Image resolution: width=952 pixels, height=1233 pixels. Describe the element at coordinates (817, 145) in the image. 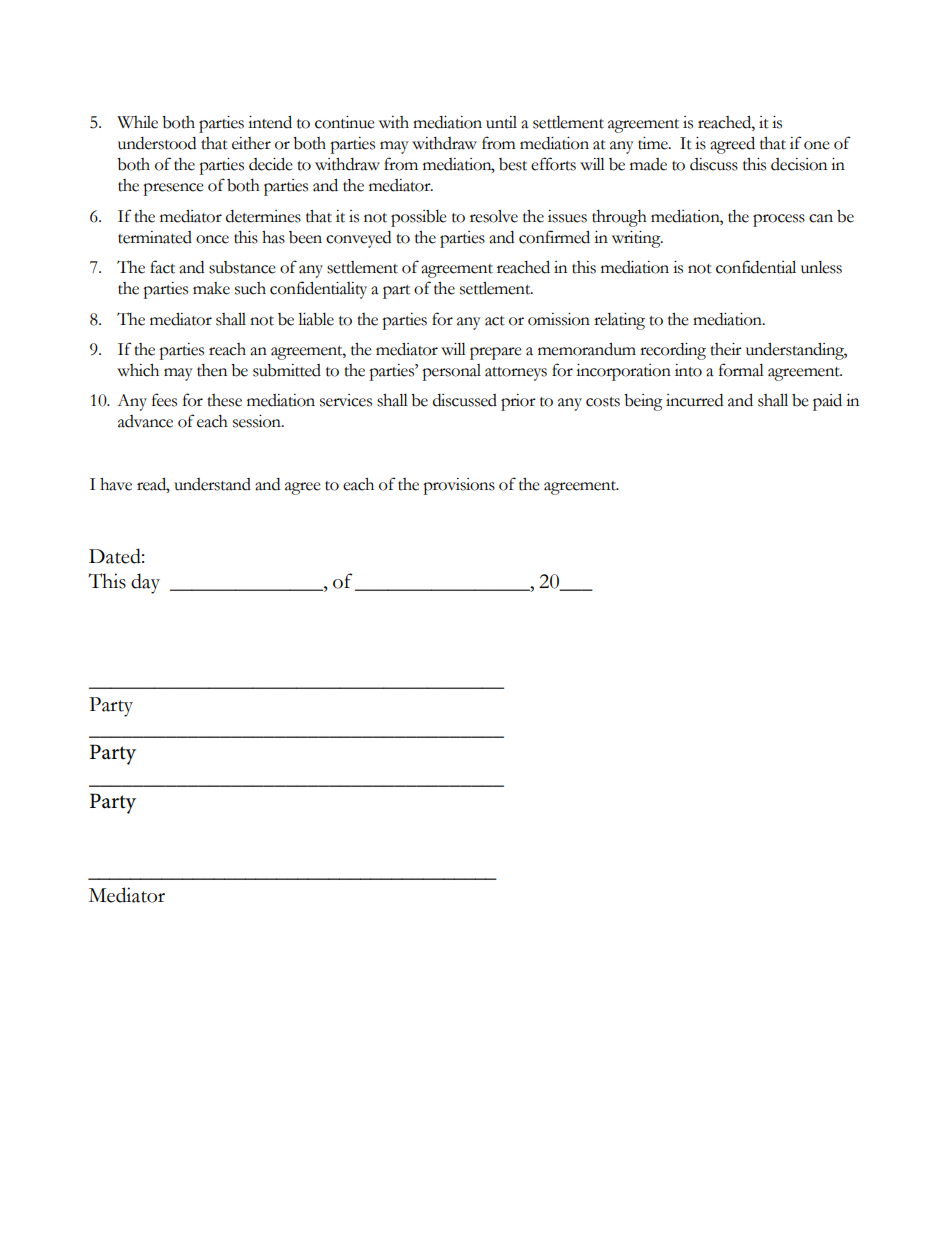

I see `one` at that location.
